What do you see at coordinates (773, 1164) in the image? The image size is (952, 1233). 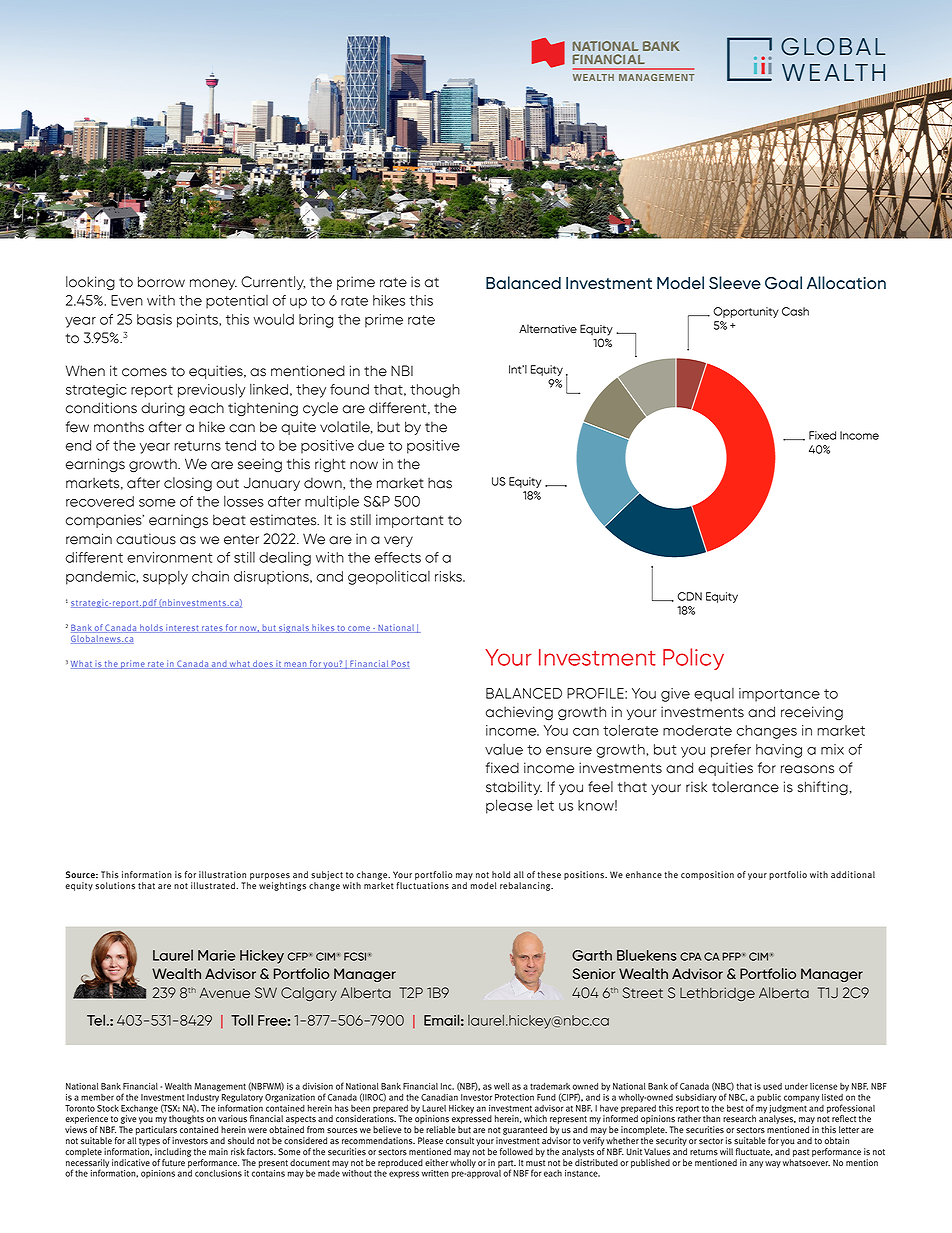 I see `way` at bounding box center [773, 1164].
